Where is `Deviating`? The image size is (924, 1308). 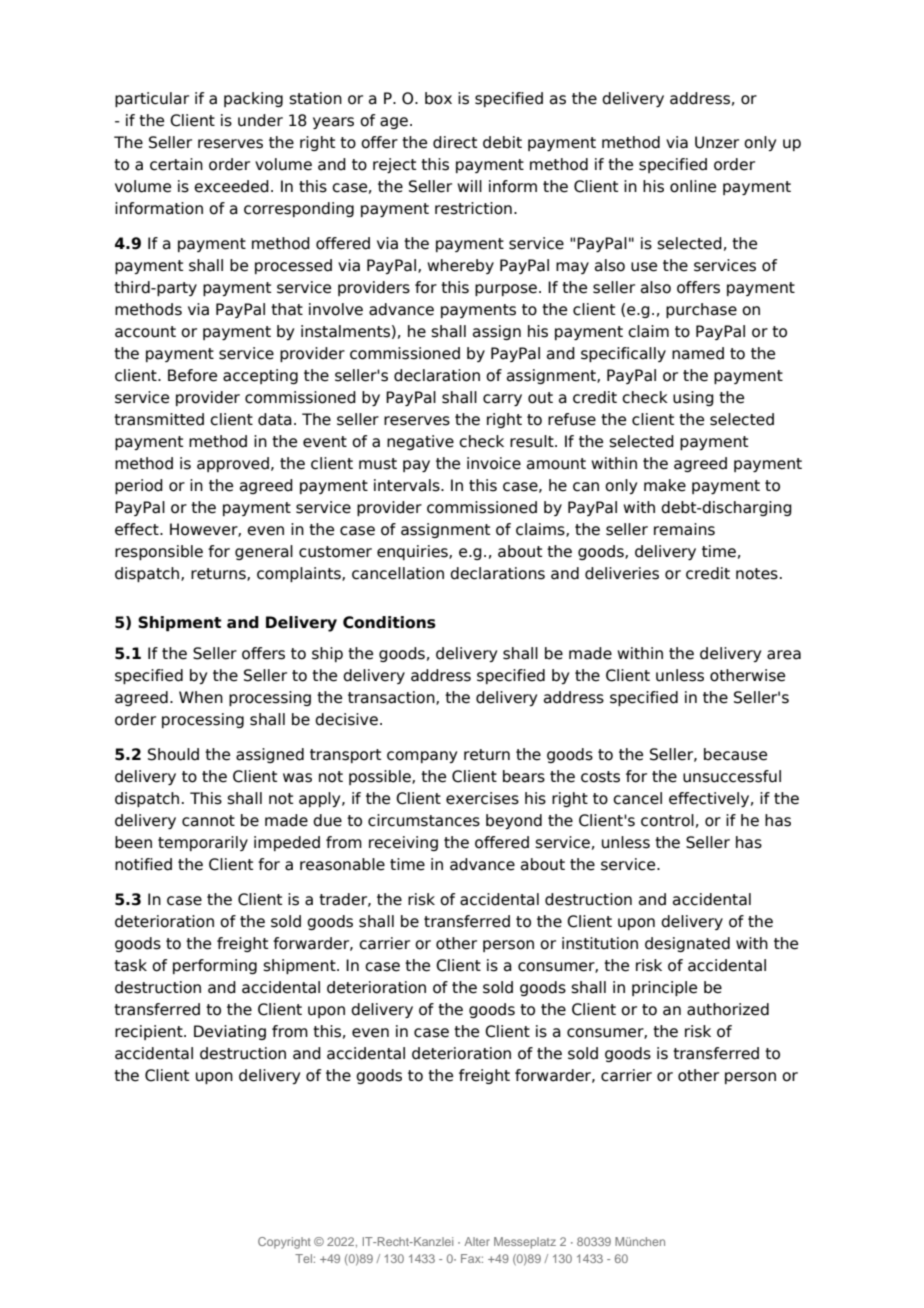 Deviating is located at coordinates (230, 1032).
